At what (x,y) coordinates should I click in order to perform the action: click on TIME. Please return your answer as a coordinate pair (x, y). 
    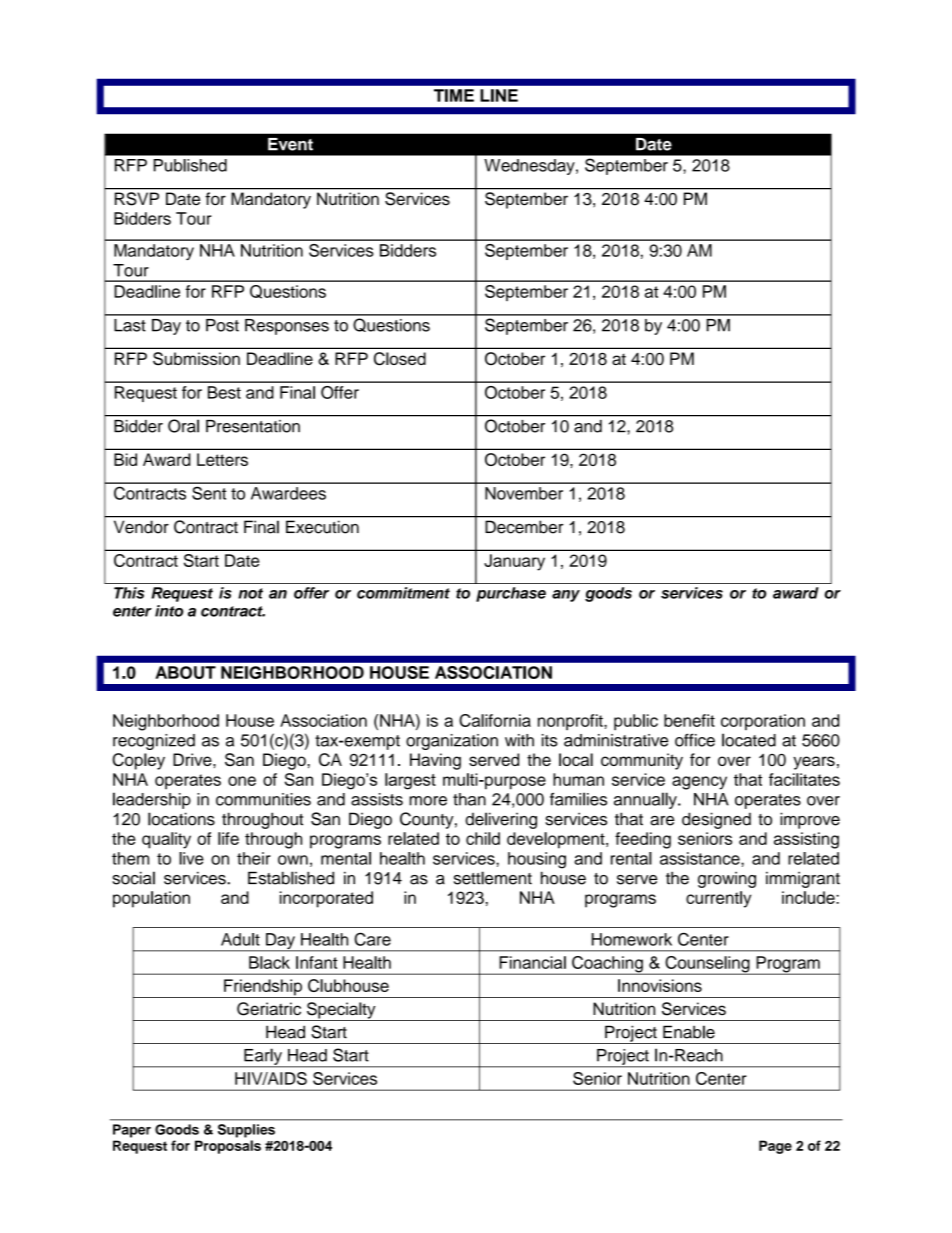
    Looking at the image, I should click on (454, 95).
